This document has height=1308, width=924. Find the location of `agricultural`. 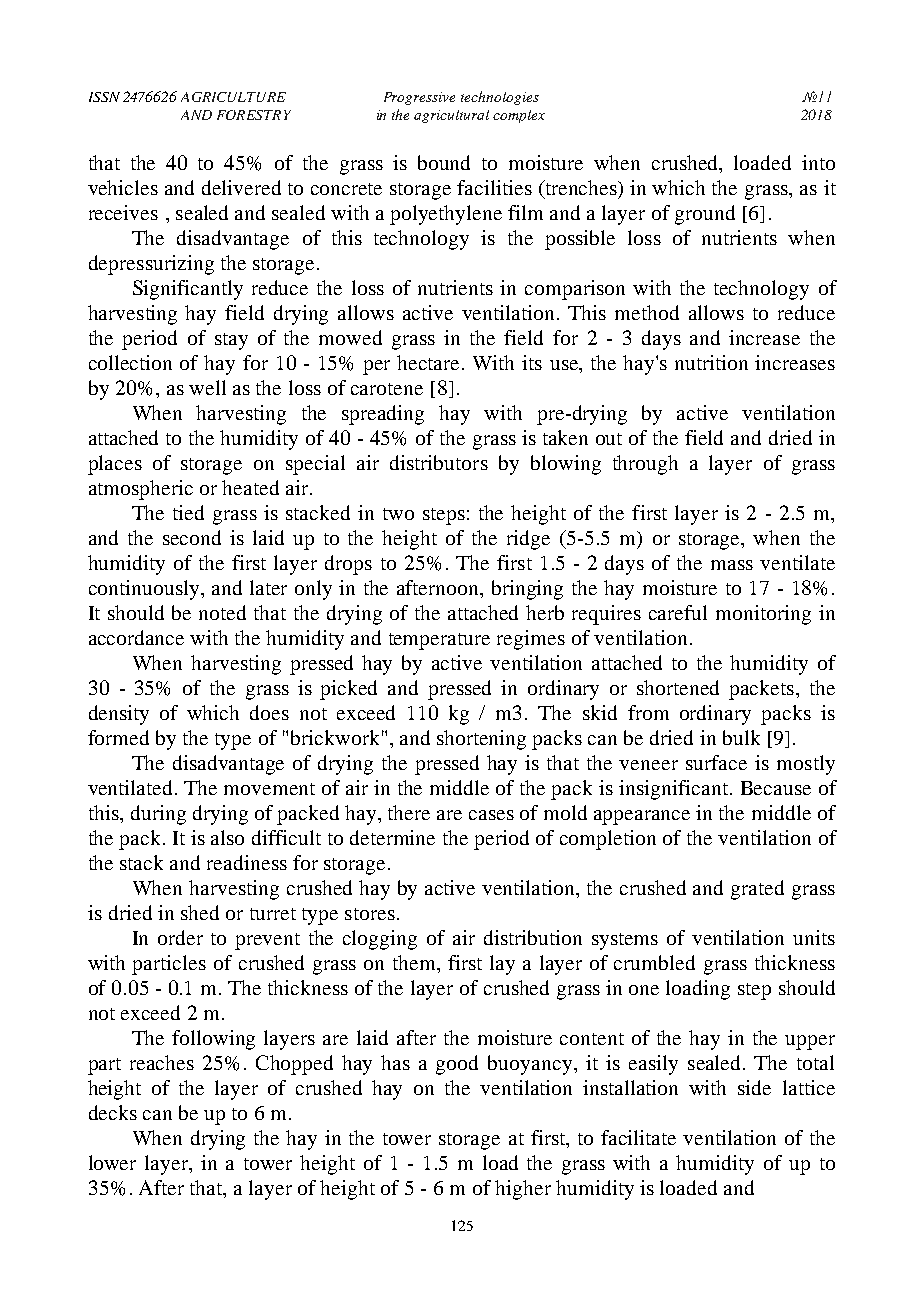

agricultural is located at coordinates (451, 116).
